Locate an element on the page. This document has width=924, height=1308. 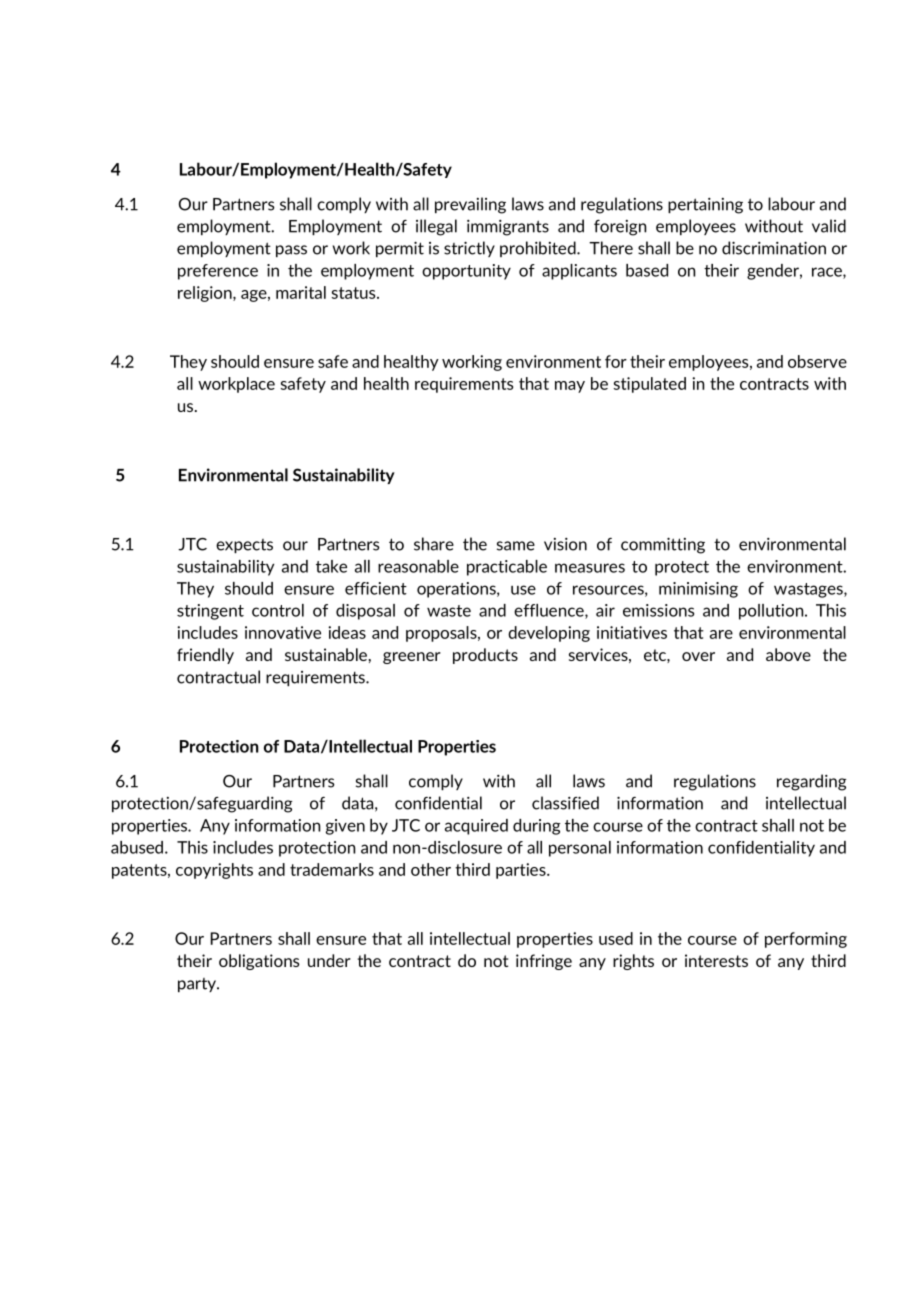
obligations is located at coordinates (259, 962).
